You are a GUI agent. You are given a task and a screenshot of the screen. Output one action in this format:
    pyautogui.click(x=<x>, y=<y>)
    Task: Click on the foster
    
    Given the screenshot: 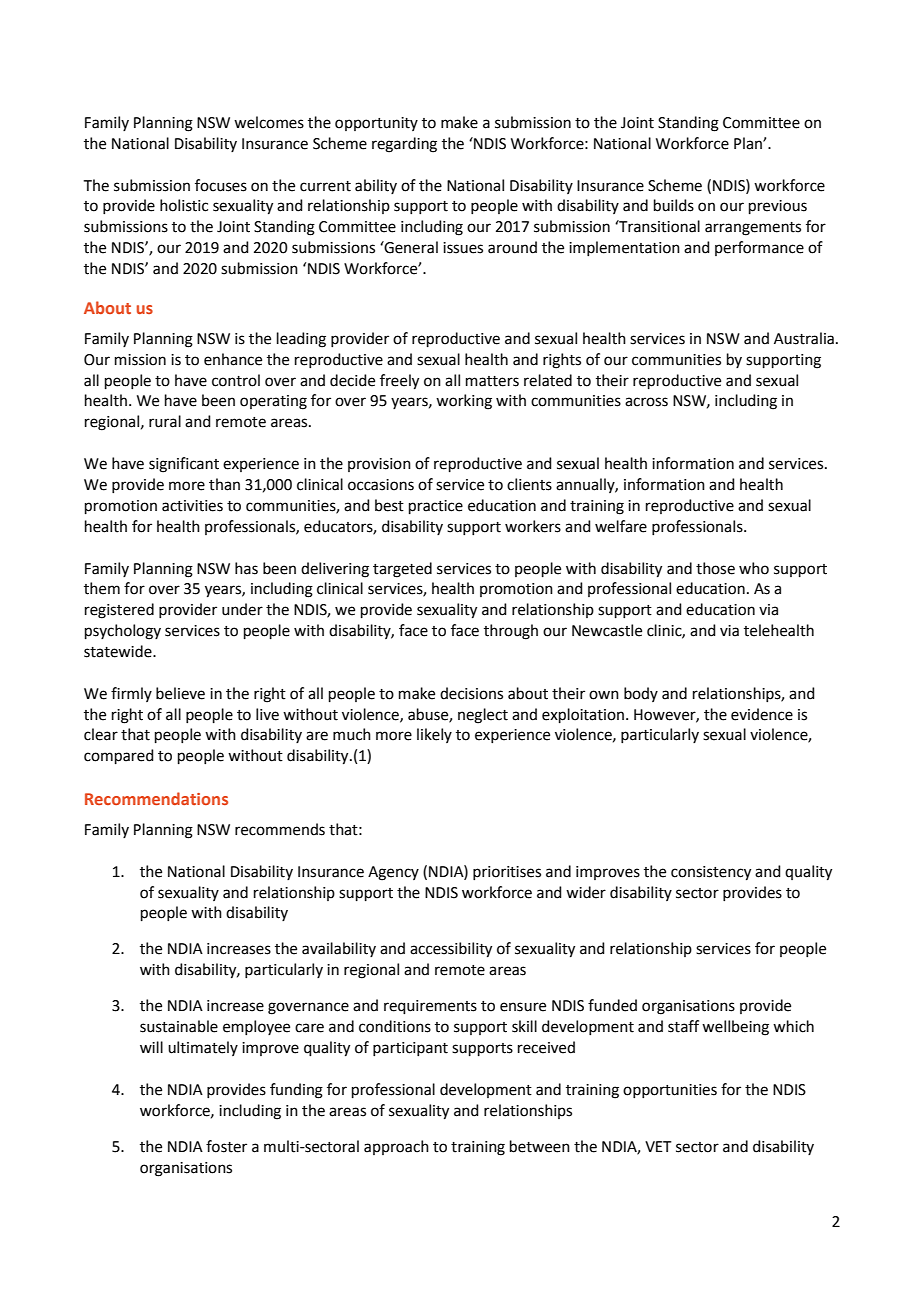 What is the action you would take?
    pyautogui.click(x=226, y=1146)
